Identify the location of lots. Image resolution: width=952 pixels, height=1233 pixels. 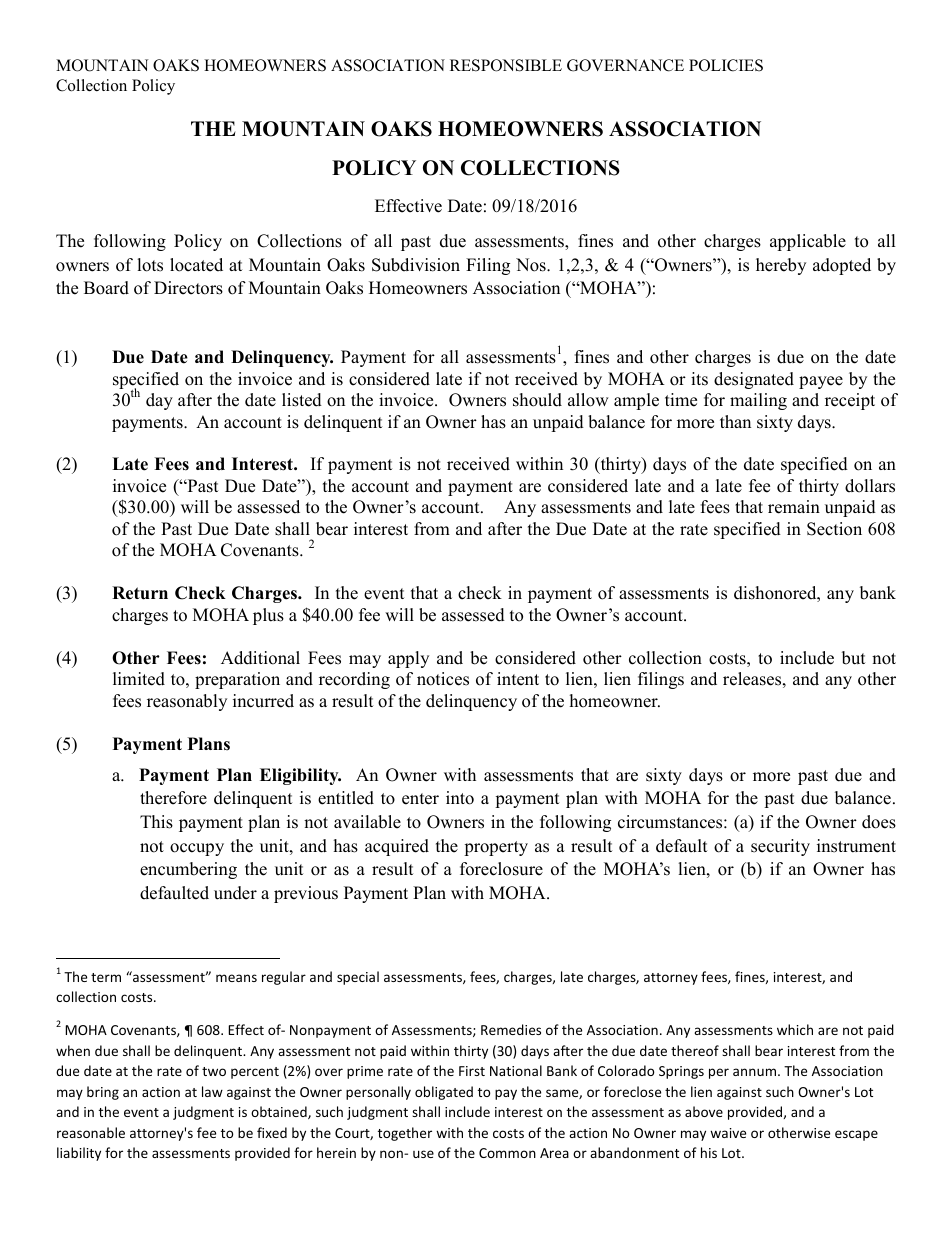
(150, 265).
